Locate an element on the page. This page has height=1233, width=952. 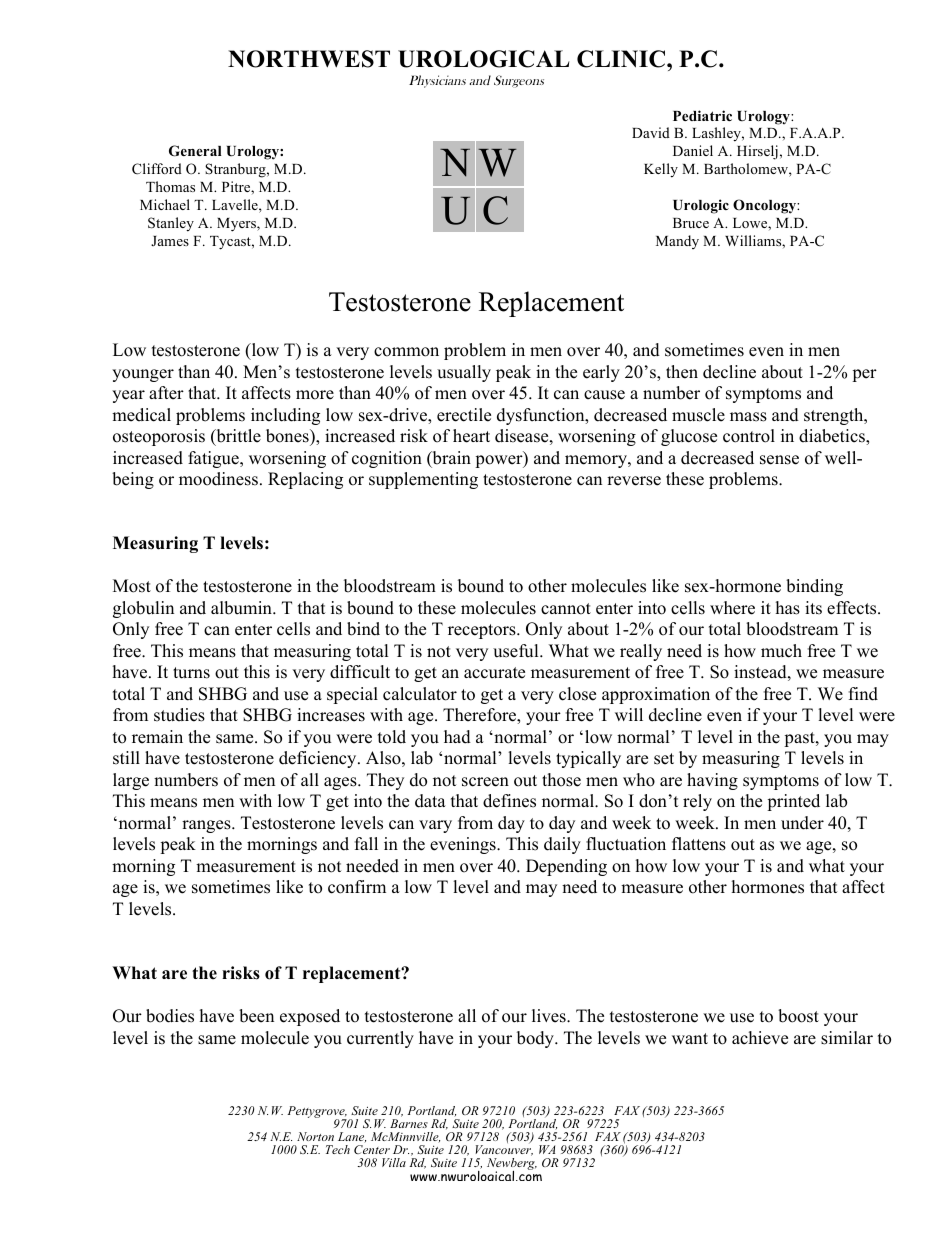
CLINIC is located at coordinates (621, 59).
